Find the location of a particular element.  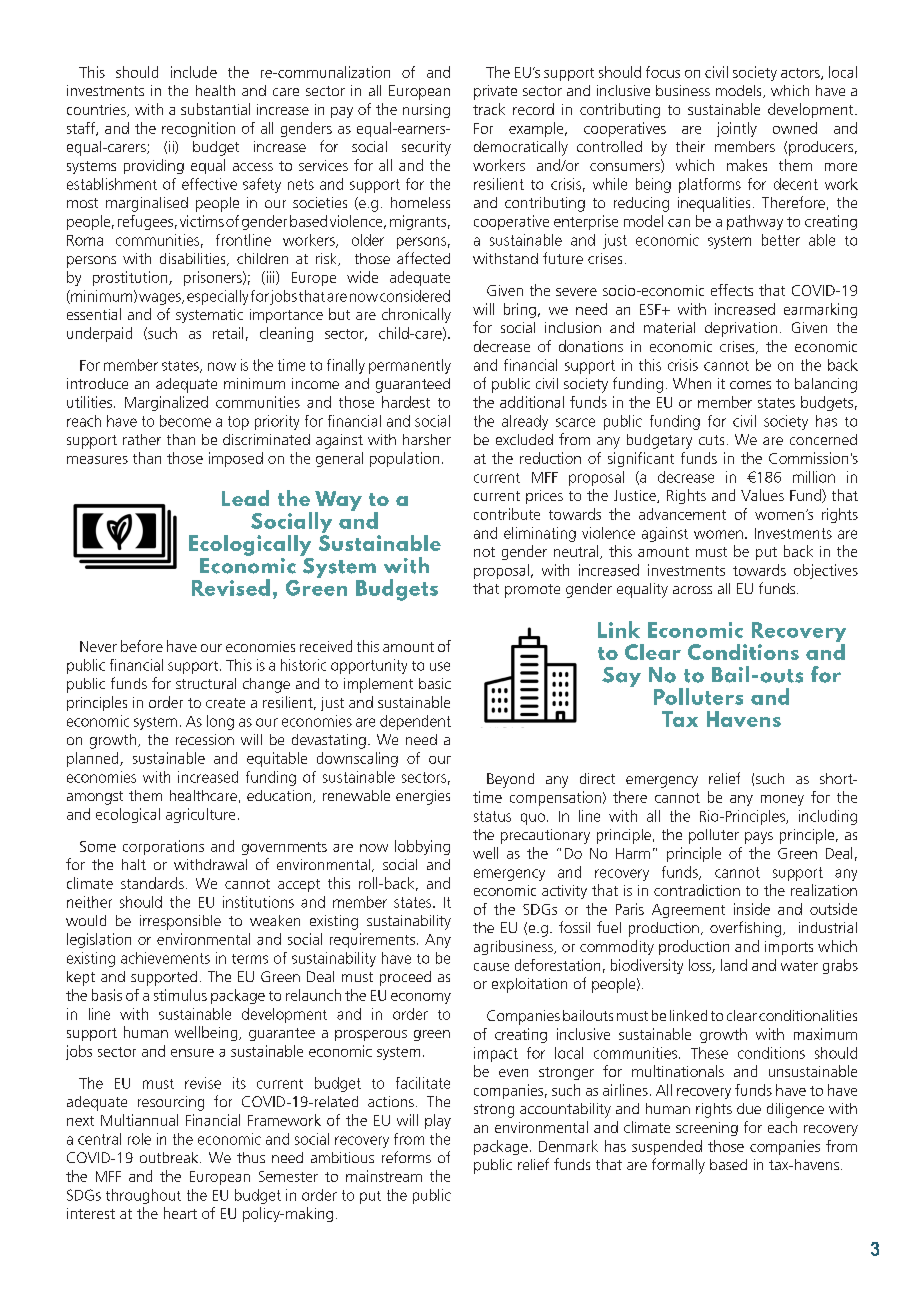

outbreak is located at coordinates (170, 1157).
